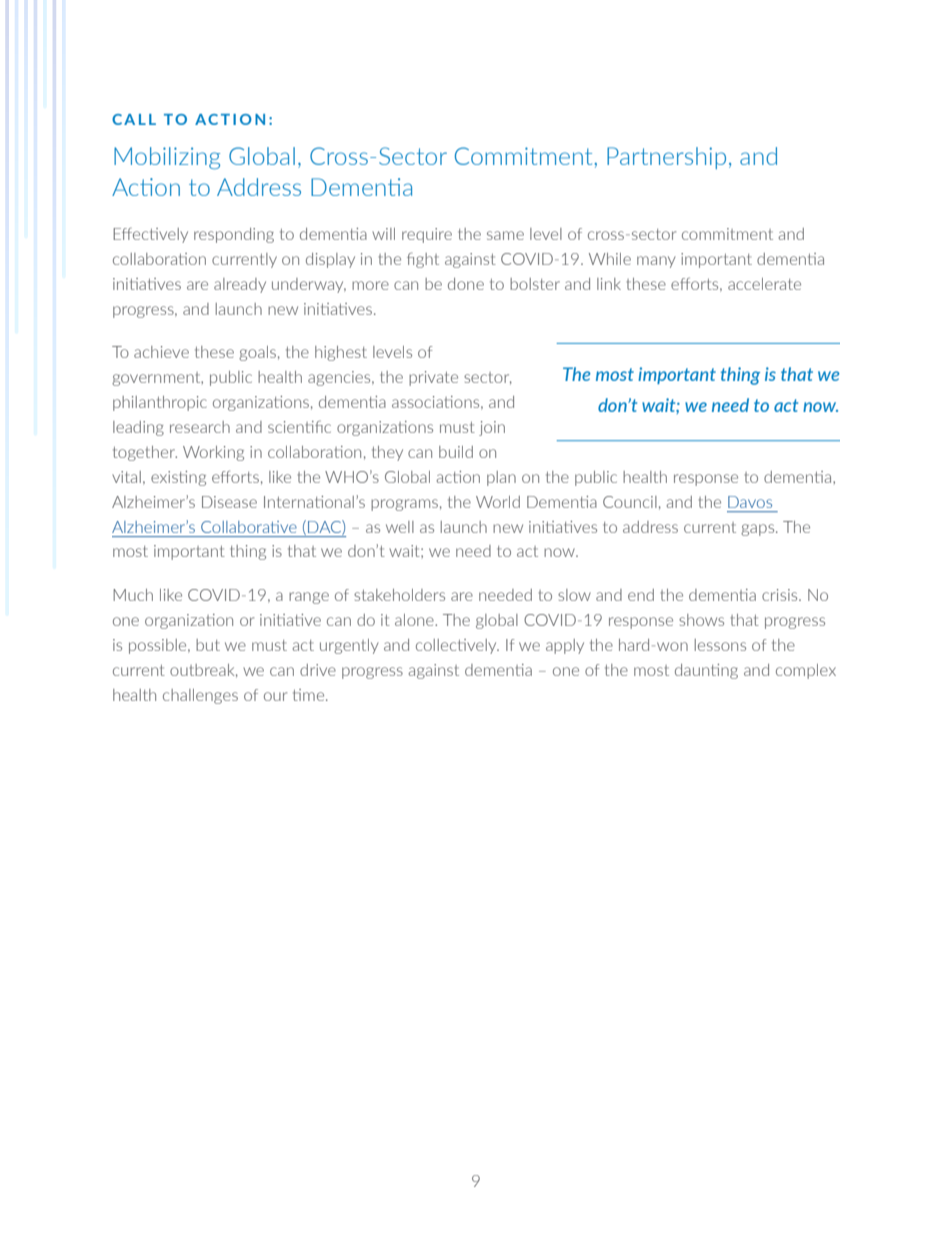 Image resolution: width=952 pixels, height=1233 pixels. What do you see at coordinates (200, 696) in the screenshot?
I see `challenges` at bounding box center [200, 696].
